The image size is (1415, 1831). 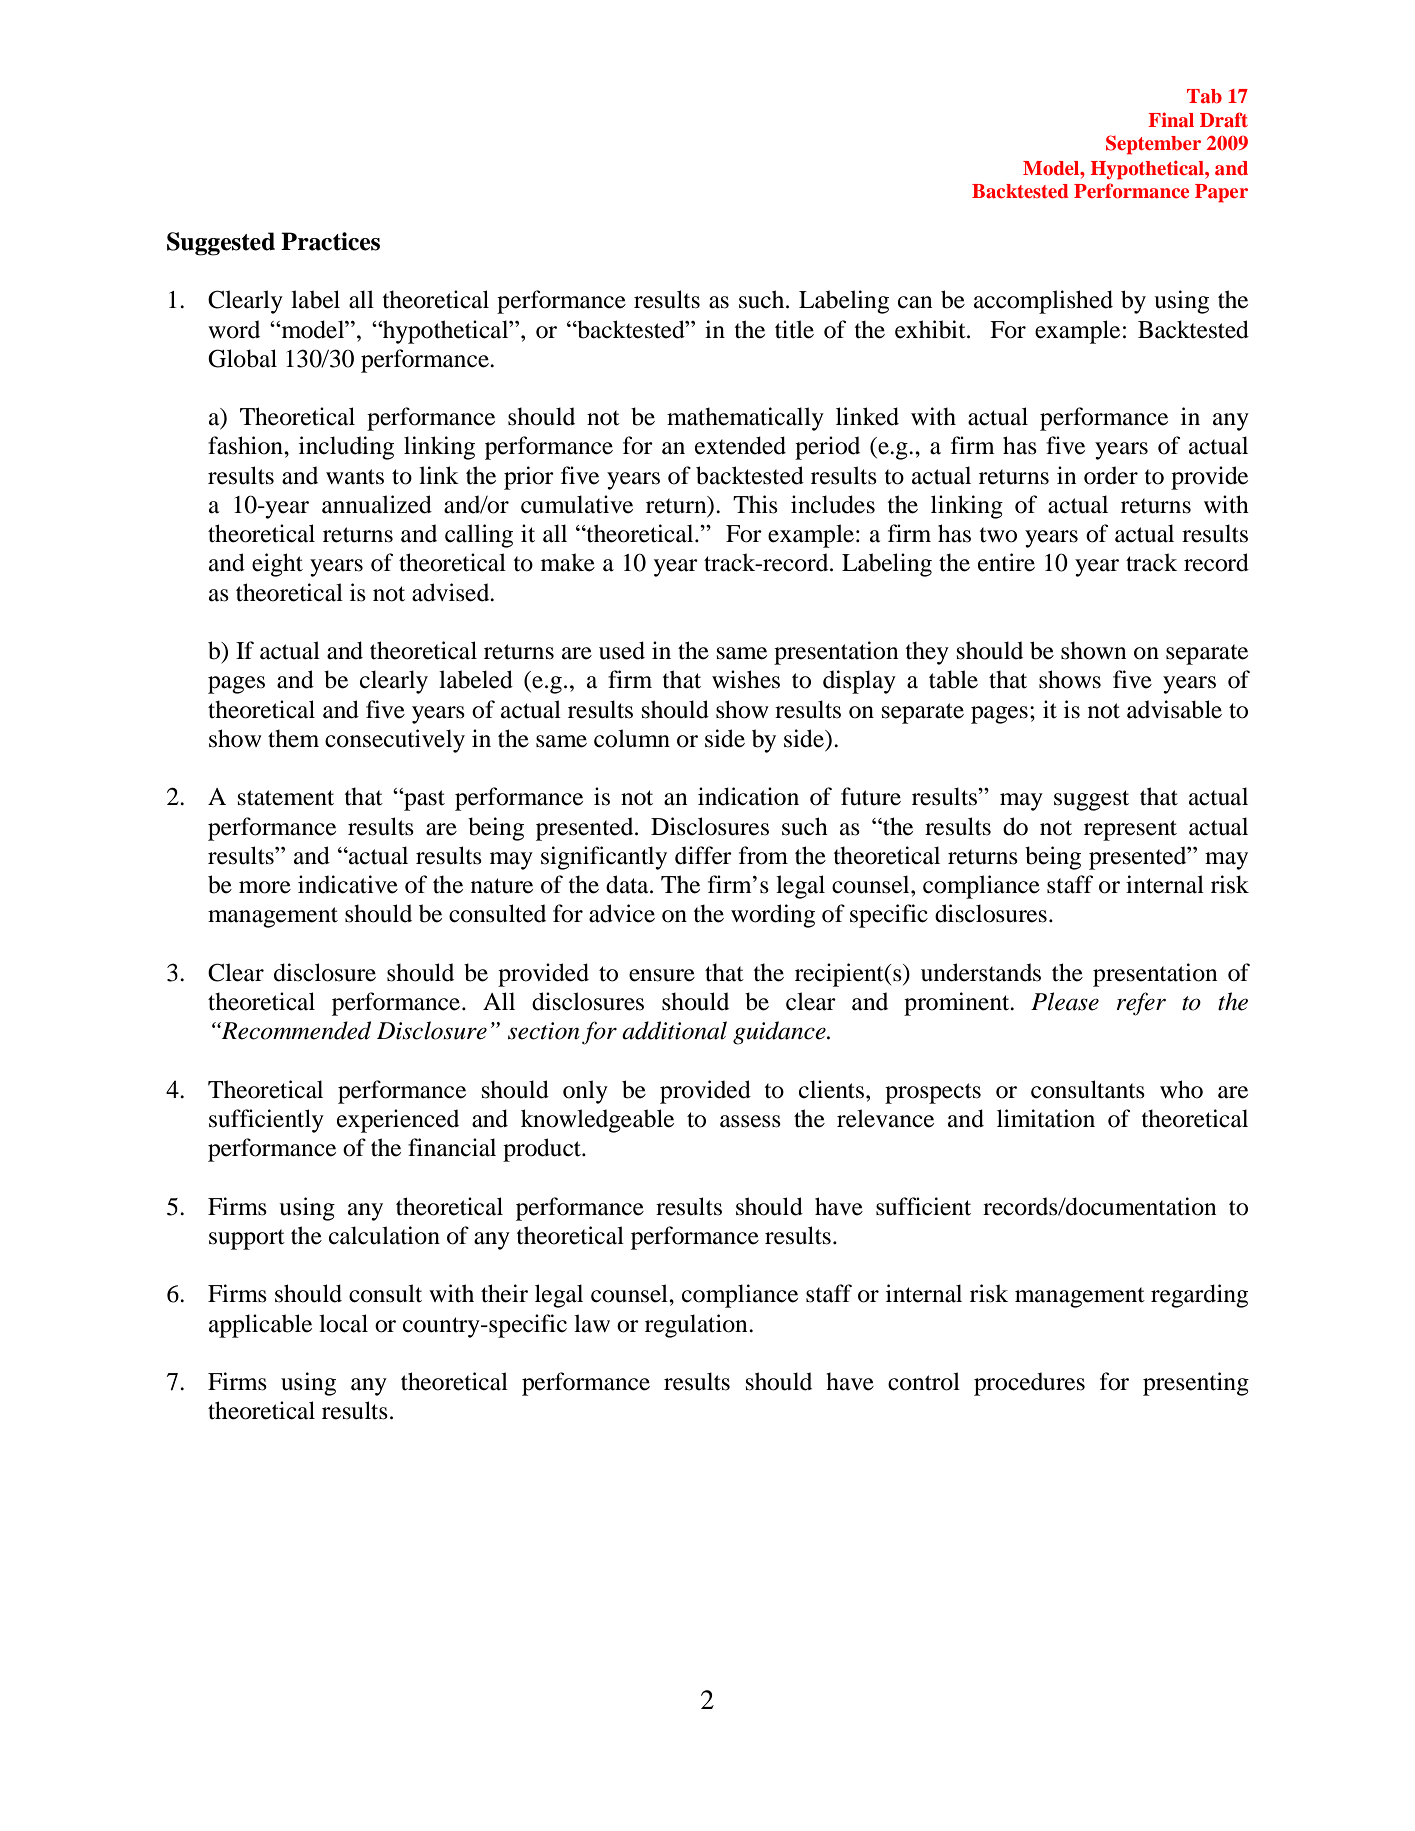 What do you see at coordinates (794, 329) in the image?
I see `title` at bounding box center [794, 329].
